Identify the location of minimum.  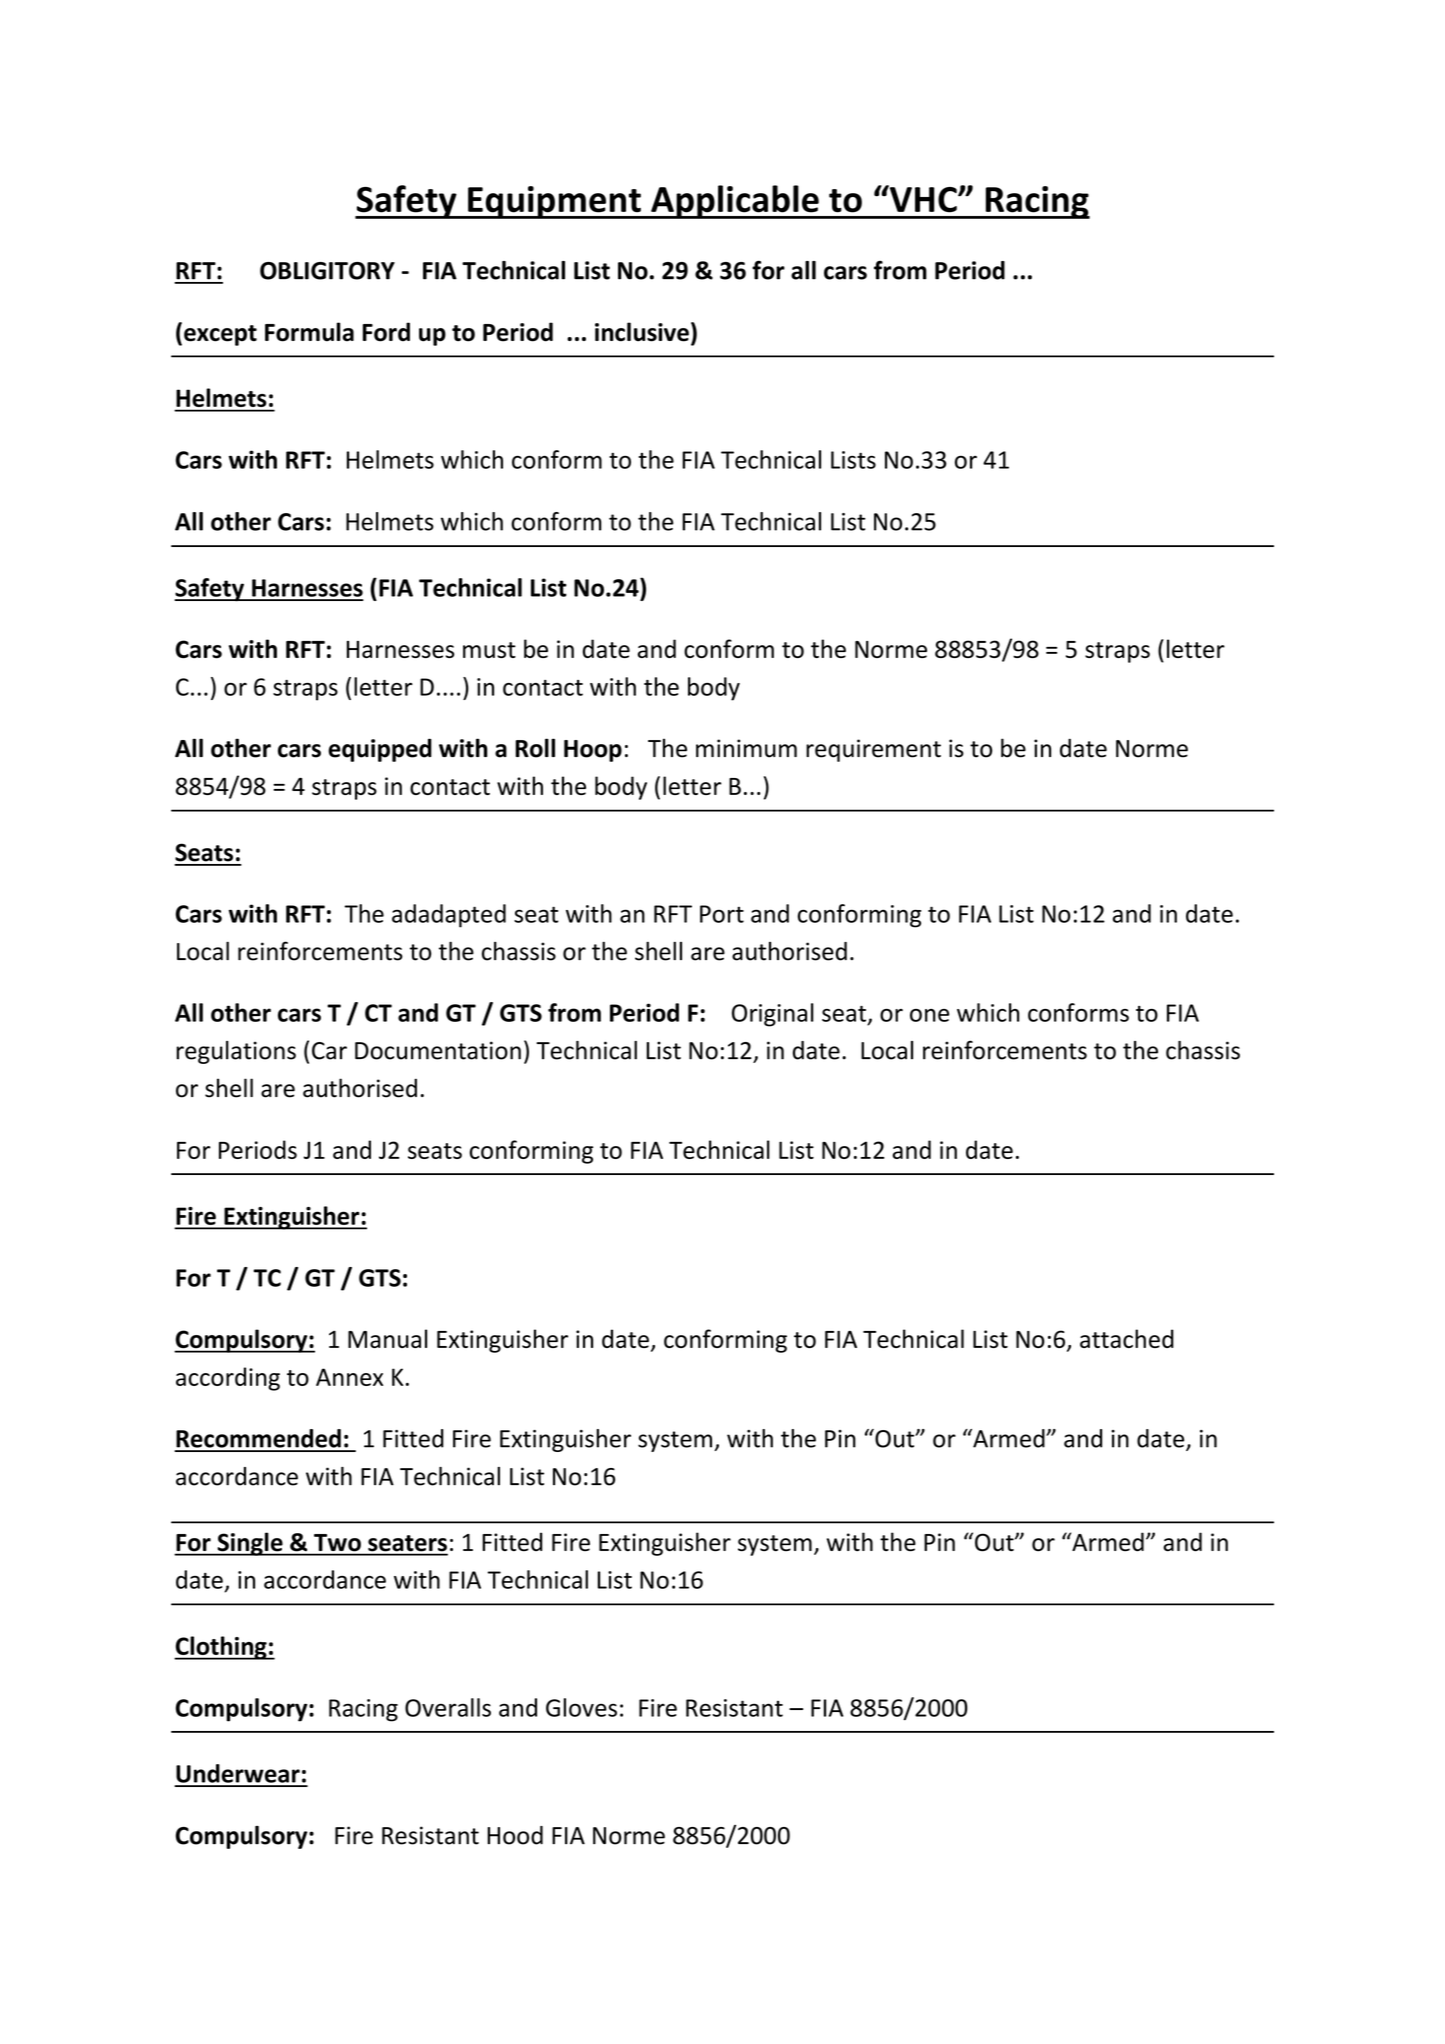
(746, 748).
